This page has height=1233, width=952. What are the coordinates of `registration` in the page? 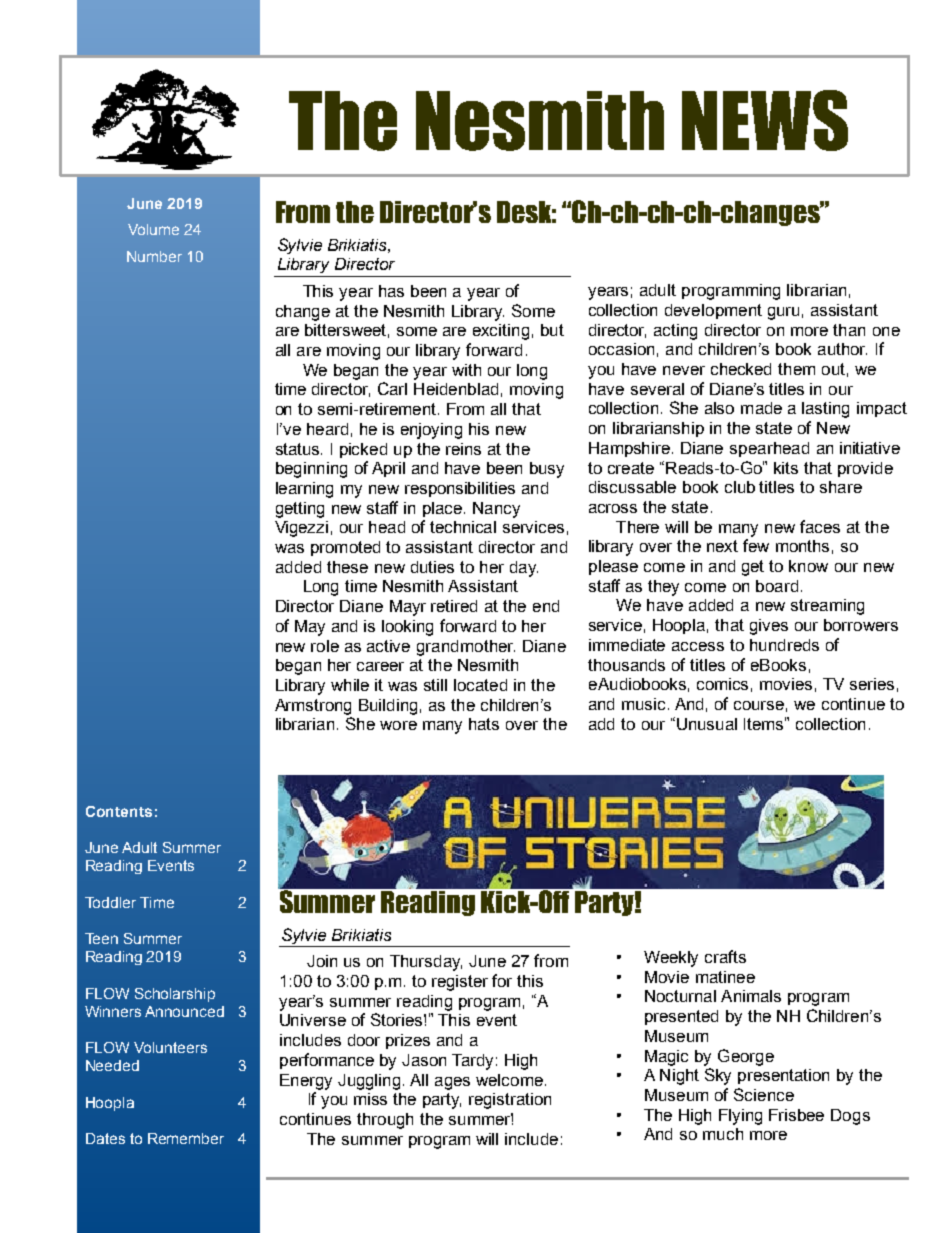 It's located at (510, 1101).
